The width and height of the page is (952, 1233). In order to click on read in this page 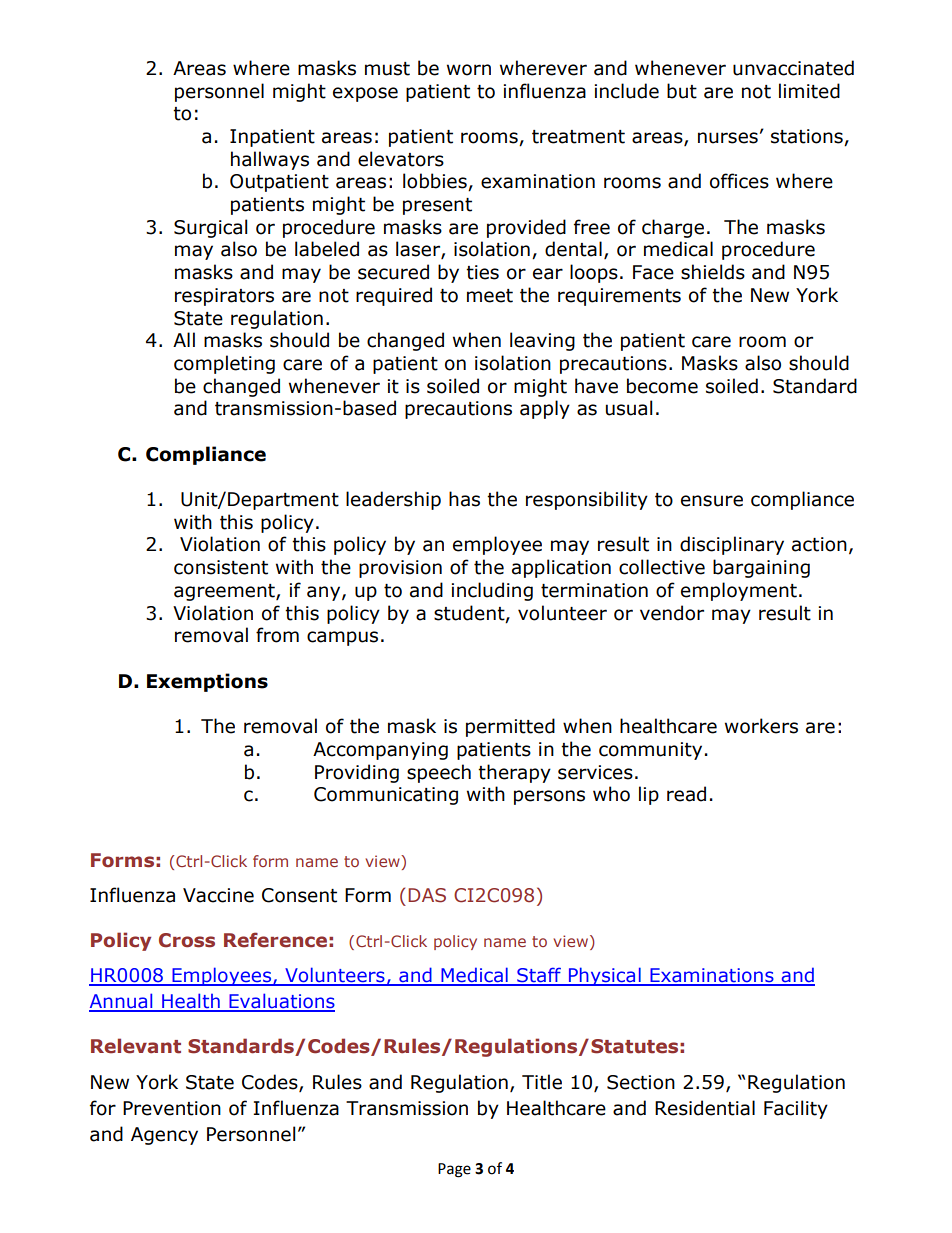, I will do `click(686, 794)`.
